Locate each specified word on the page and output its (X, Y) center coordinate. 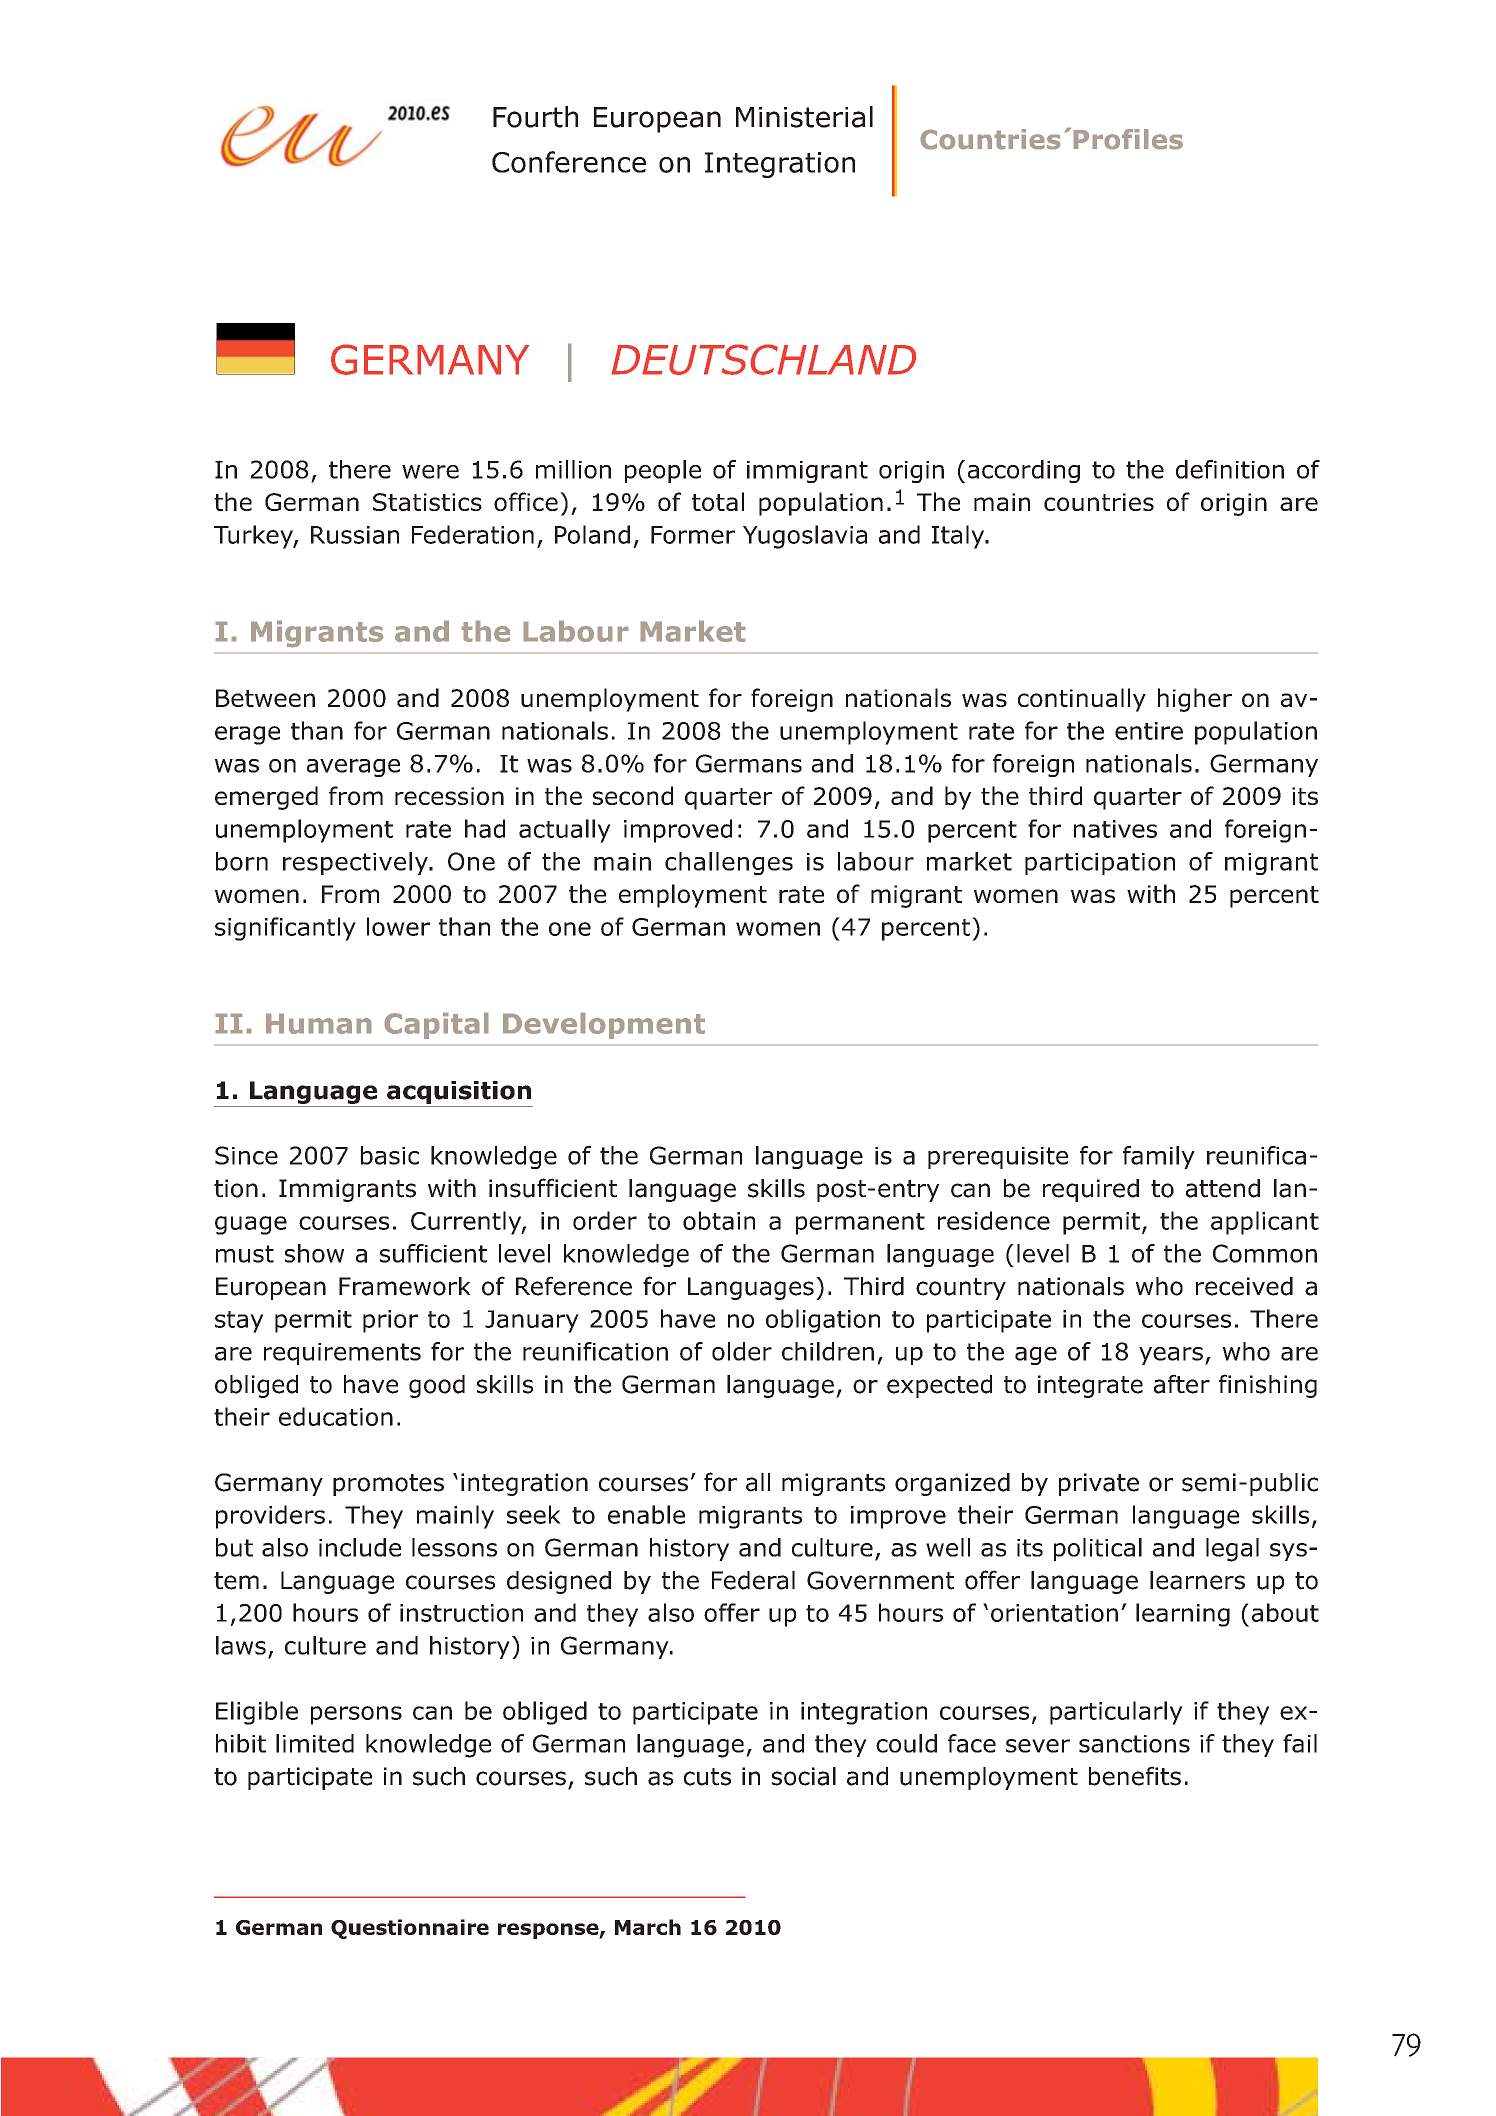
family (1159, 1157)
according (1024, 471)
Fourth (535, 117)
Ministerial (804, 117)
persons (356, 1715)
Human (318, 1024)
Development (604, 1026)
